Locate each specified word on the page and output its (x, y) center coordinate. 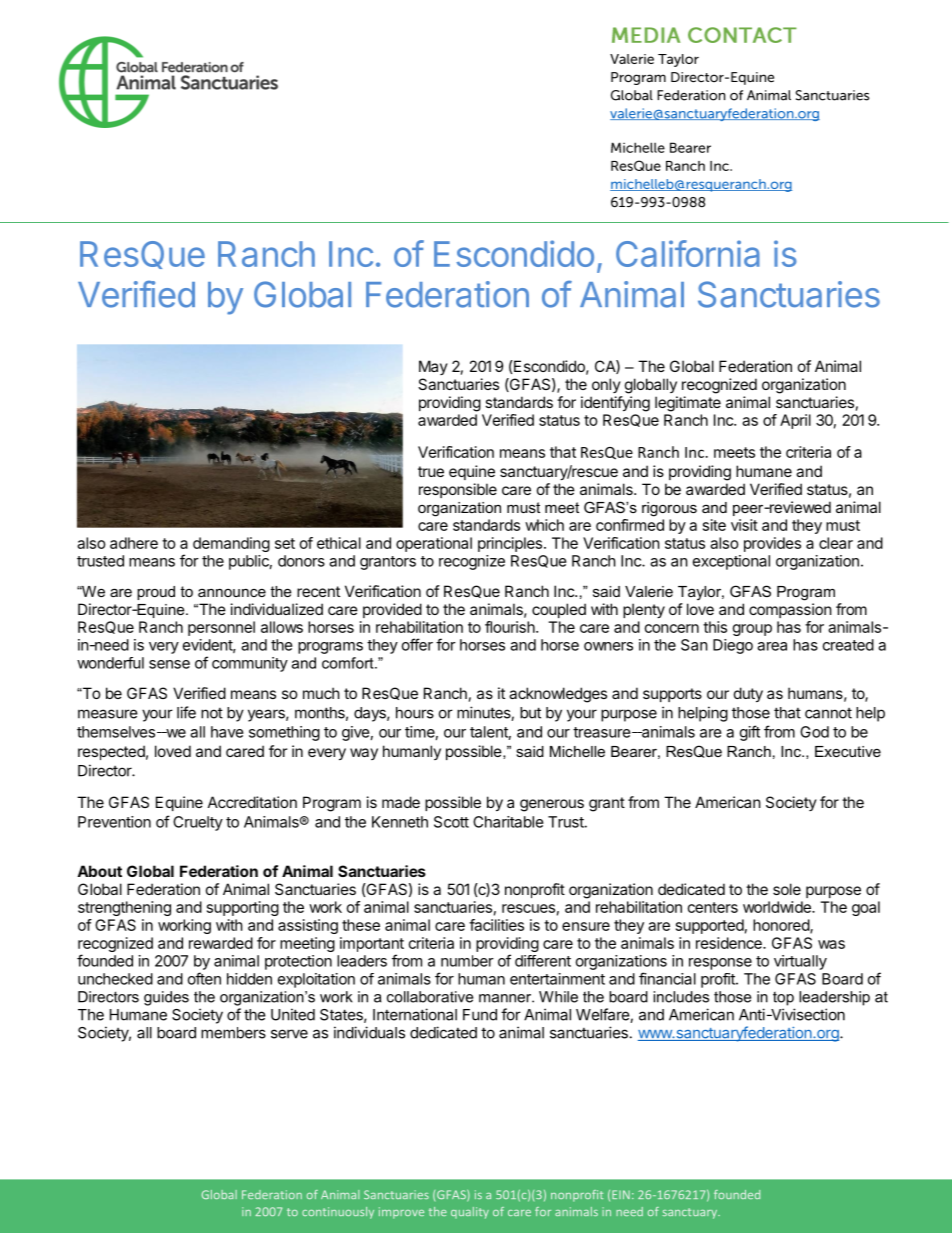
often (204, 978)
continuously (338, 1213)
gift (750, 733)
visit (744, 525)
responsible (458, 490)
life (186, 712)
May (433, 367)
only (606, 385)
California (688, 253)
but (530, 713)
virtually (800, 962)
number (467, 961)
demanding (231, 544)
